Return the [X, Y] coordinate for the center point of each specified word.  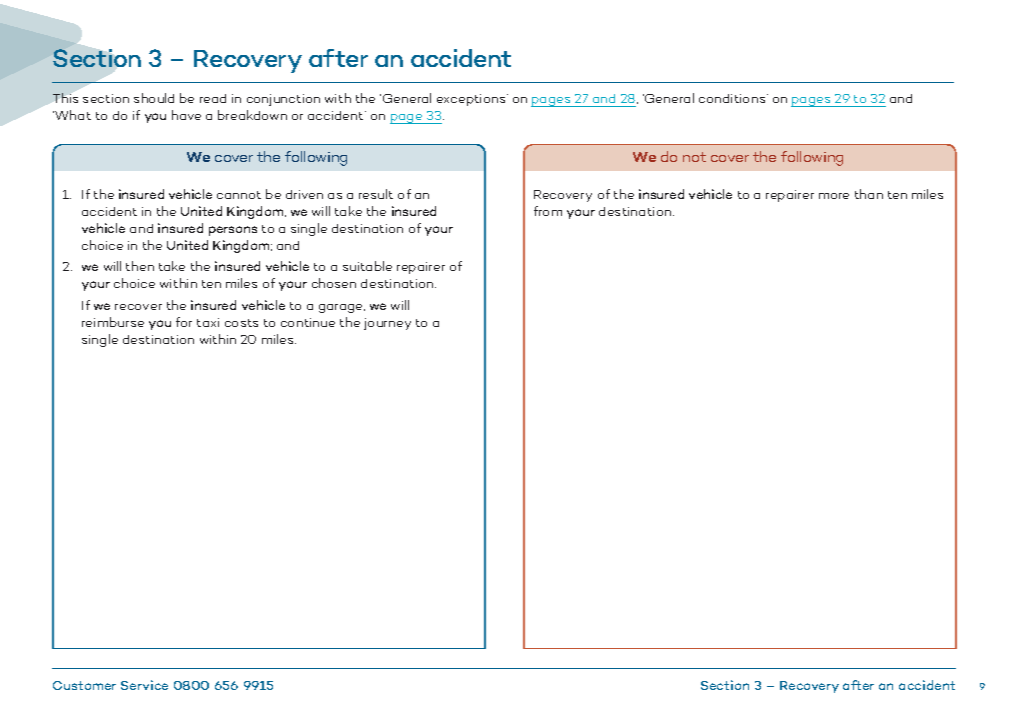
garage [342, 308]
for [184, 322]
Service [144, 685]
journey [387, 324]
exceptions [472, 100]
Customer [84, 685]
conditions [733, 98]
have [186, 115]
